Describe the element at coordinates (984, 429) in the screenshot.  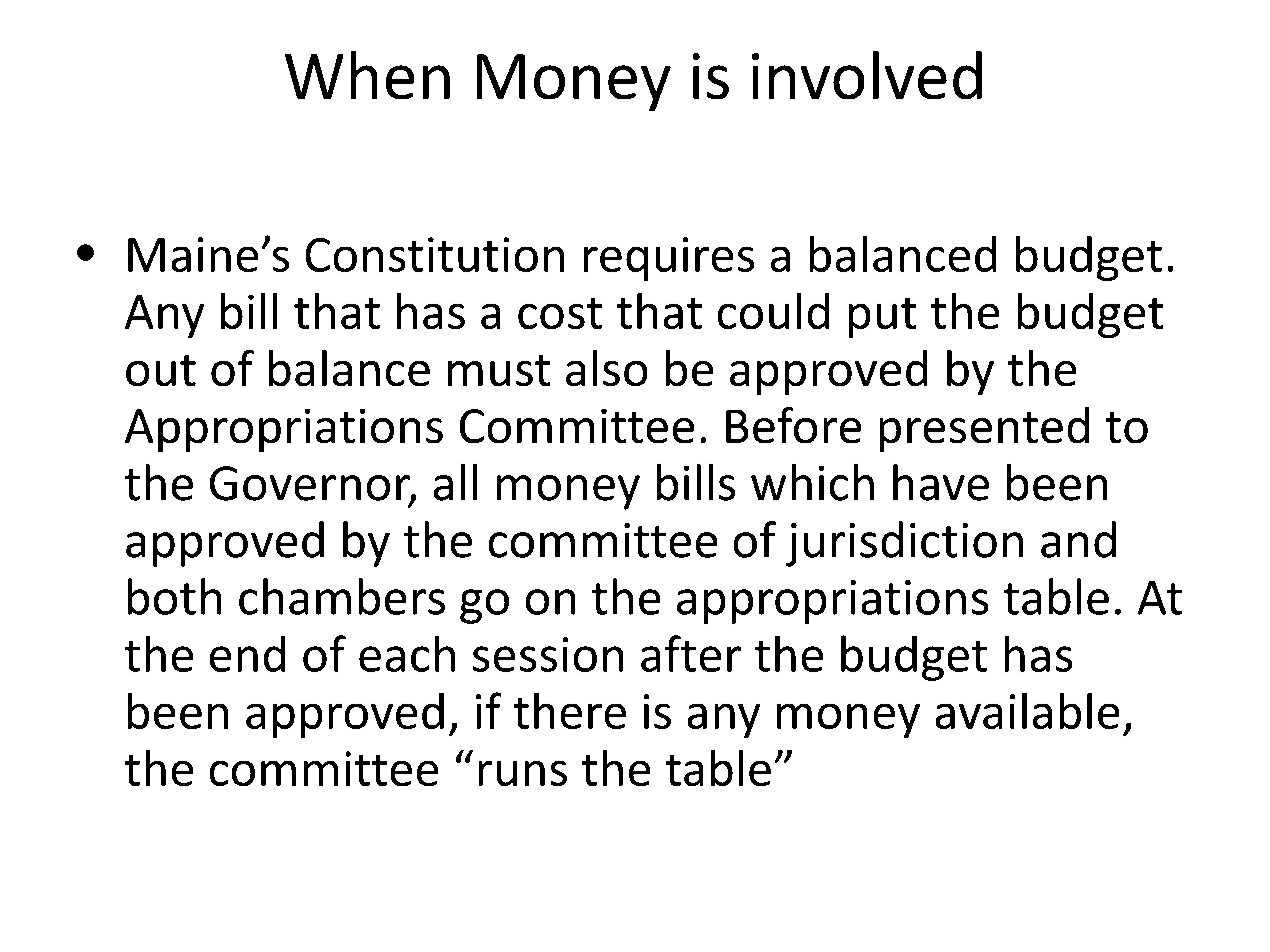
I see `presented` at that location.
